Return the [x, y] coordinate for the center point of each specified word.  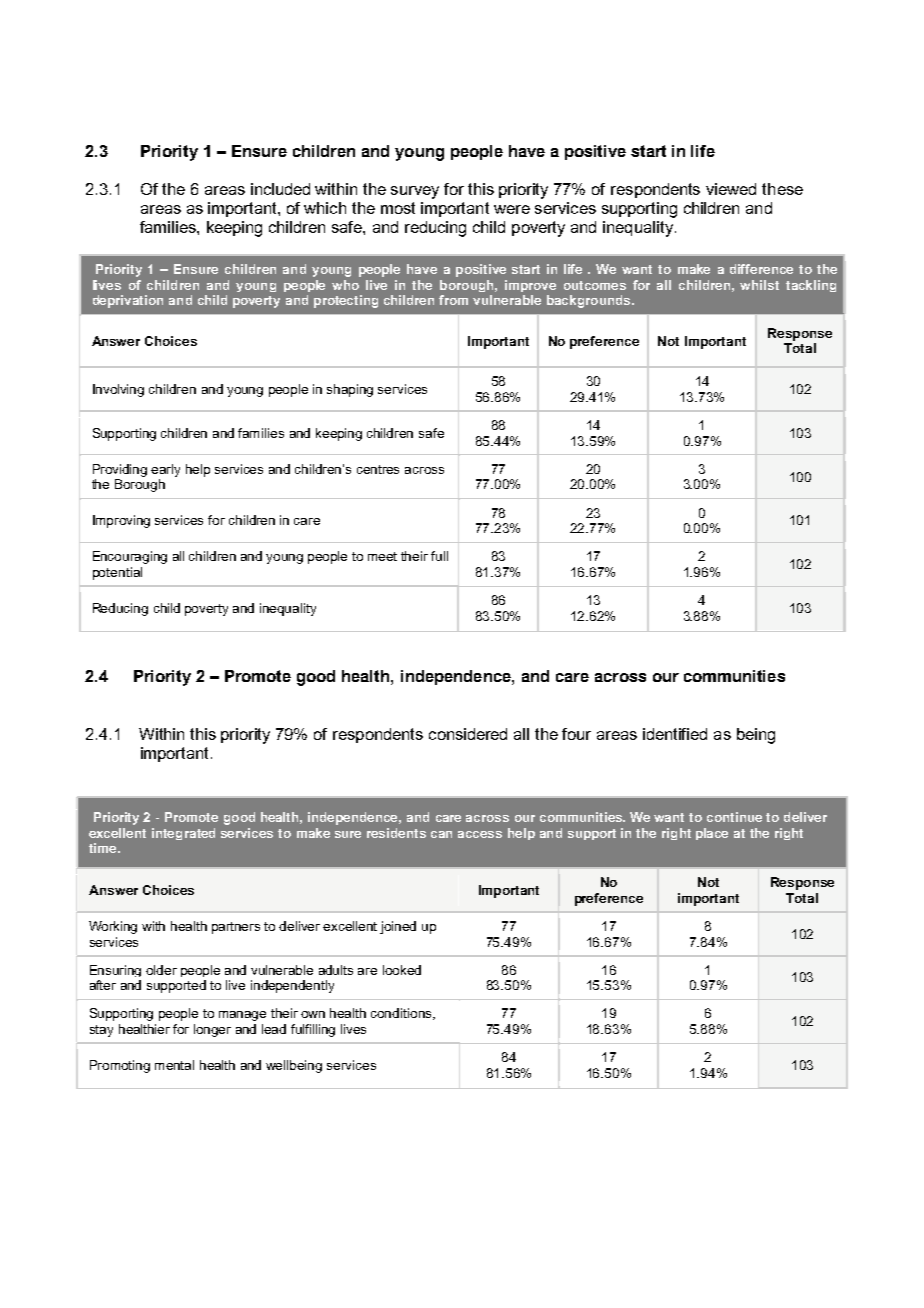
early [165, 470]
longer [212, 1030]
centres [378, 469]
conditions [402, 1014]
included [280, 189]
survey [415, 192]
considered [468, 734]
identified [675, 734]
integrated [183, 834]
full [439, 556]
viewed [731, 189]
